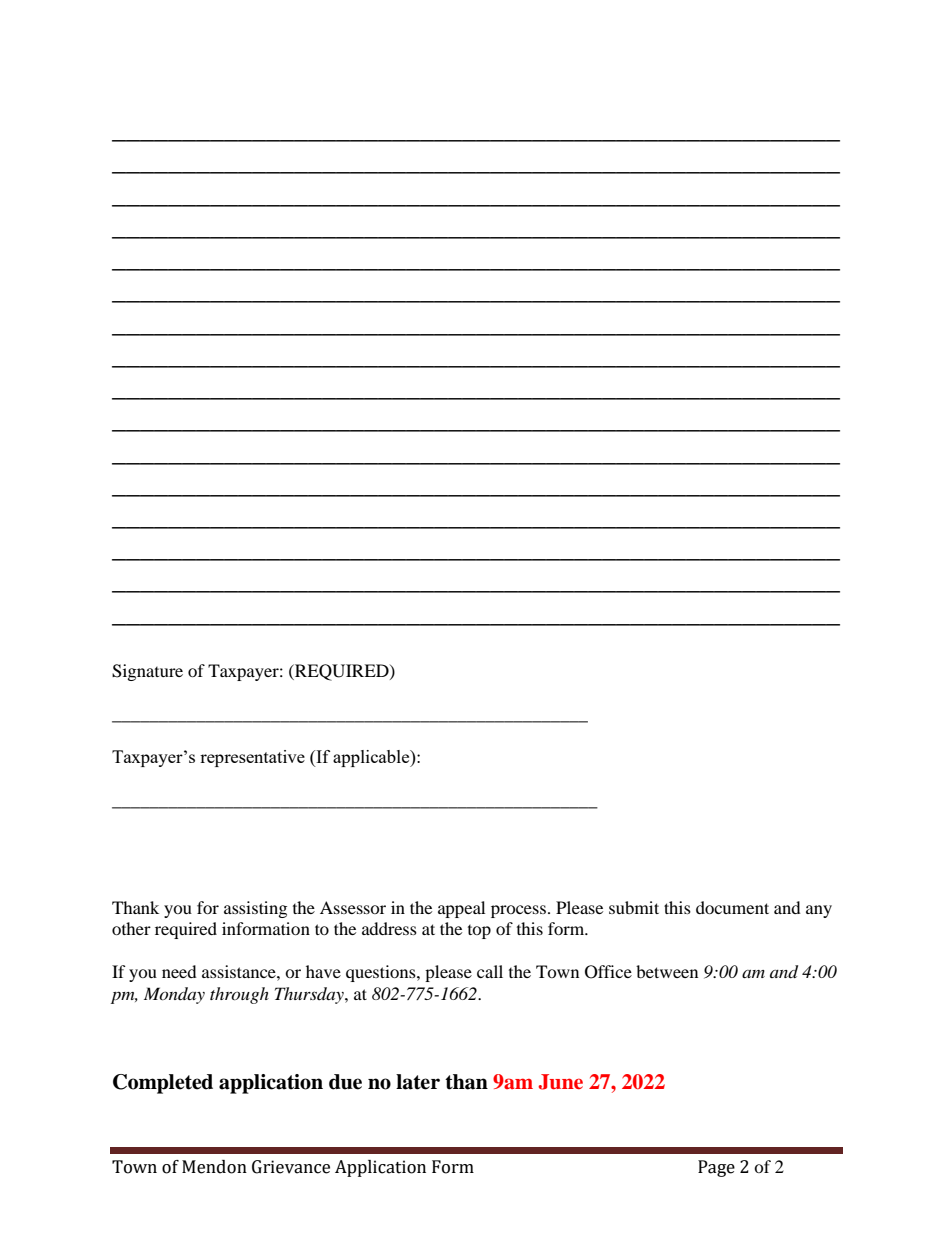  What do you see at coordinates (461, 909) in the page?
I see `appeal` at bounding box center [461, 909].
